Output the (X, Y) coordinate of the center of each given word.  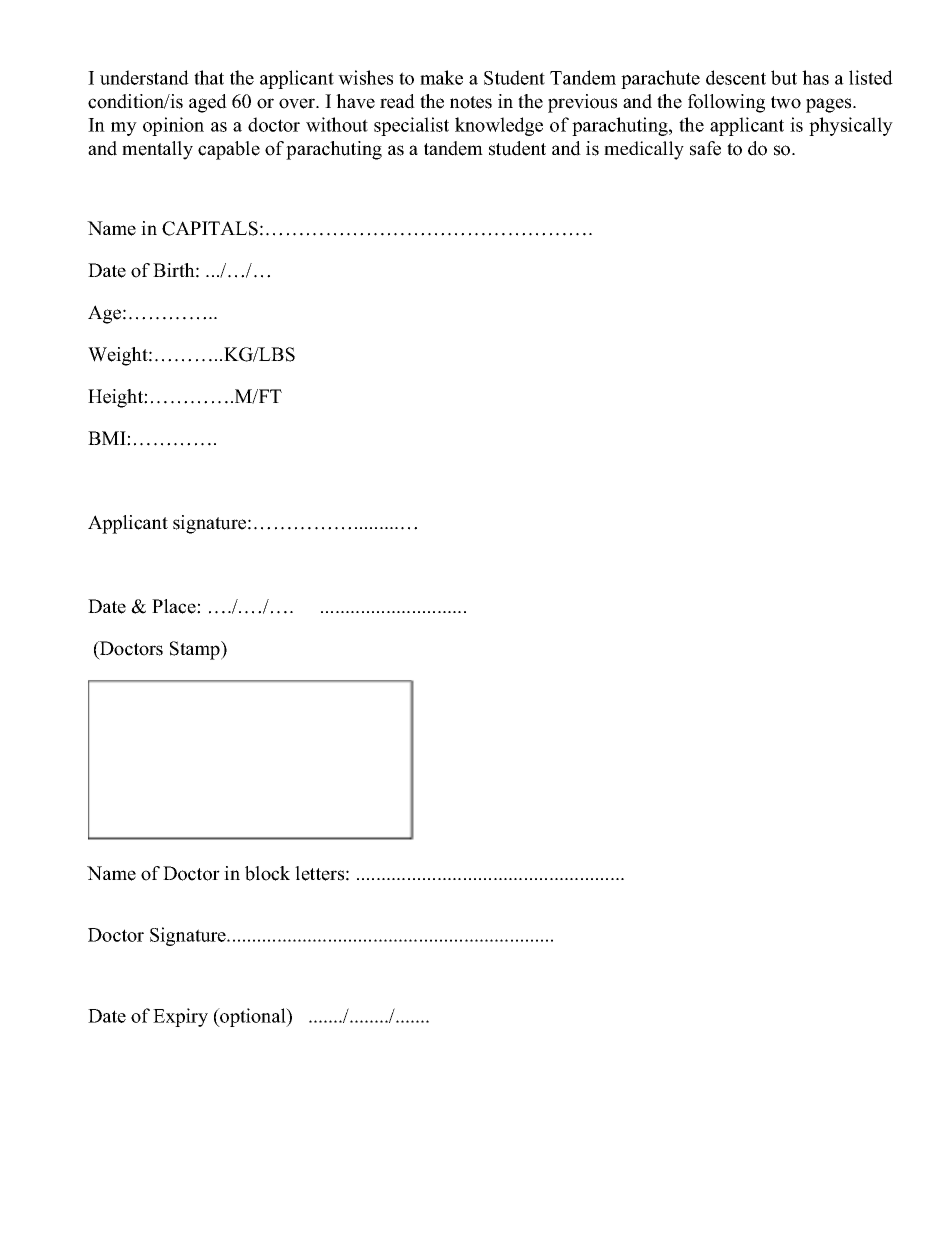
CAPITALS (210, 228)
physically (851, 126)
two (786, 102)
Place (175, 606)
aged (208, 103)
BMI (108, 438)
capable (229, 150)
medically (644, 150)
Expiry (180, 1017)
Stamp (196, 650)
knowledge (499, 126)
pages (830, 105)
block (267, 873)
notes (471, 102)
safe (705, 148)
